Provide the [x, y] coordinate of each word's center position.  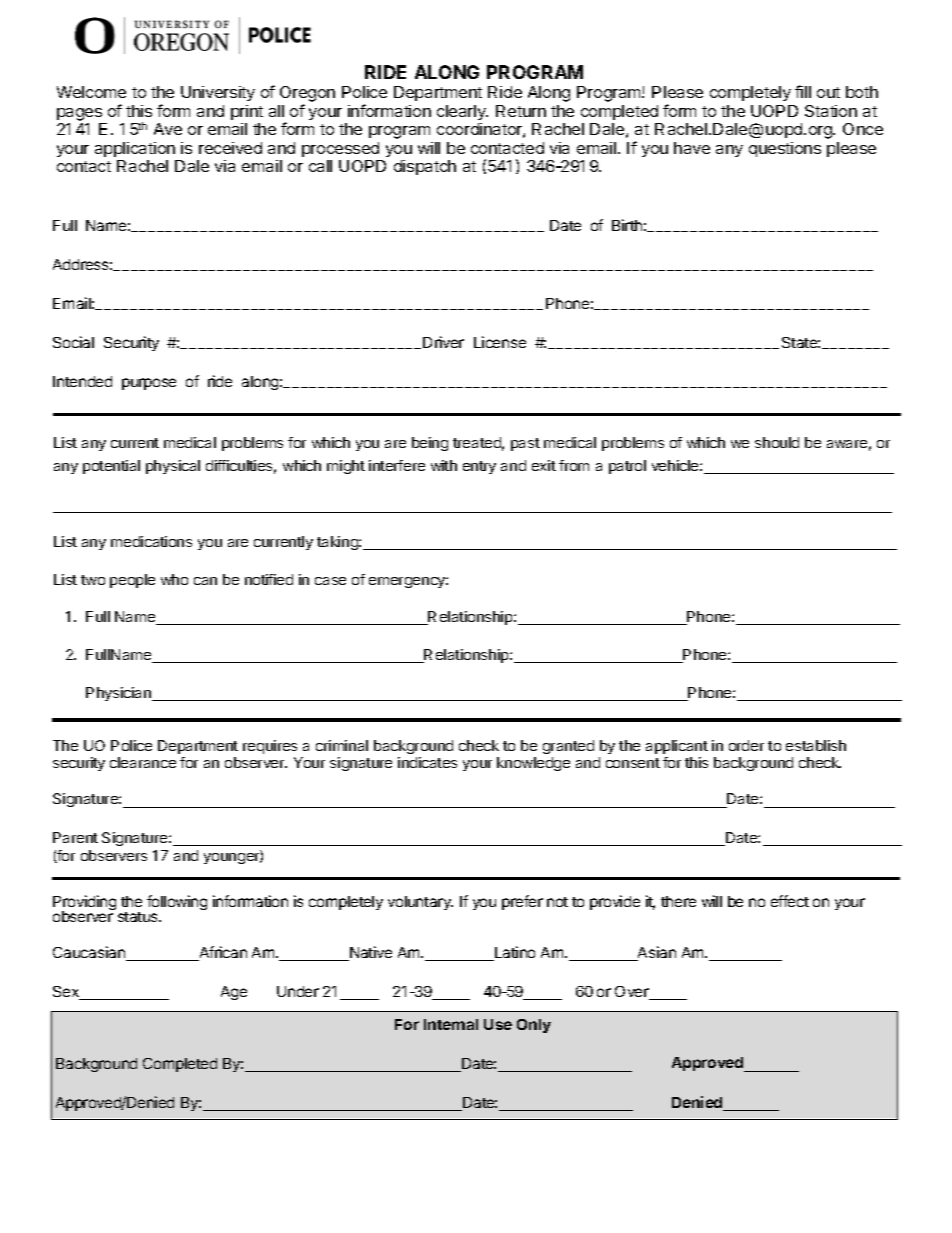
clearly [462, 112]
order [746, 745]
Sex [67, 993]
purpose [149, 384]
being [430, 444]
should [777, 442]
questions [785, 149]
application [135, 149]
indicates [427, 762]
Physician [119, 694]
